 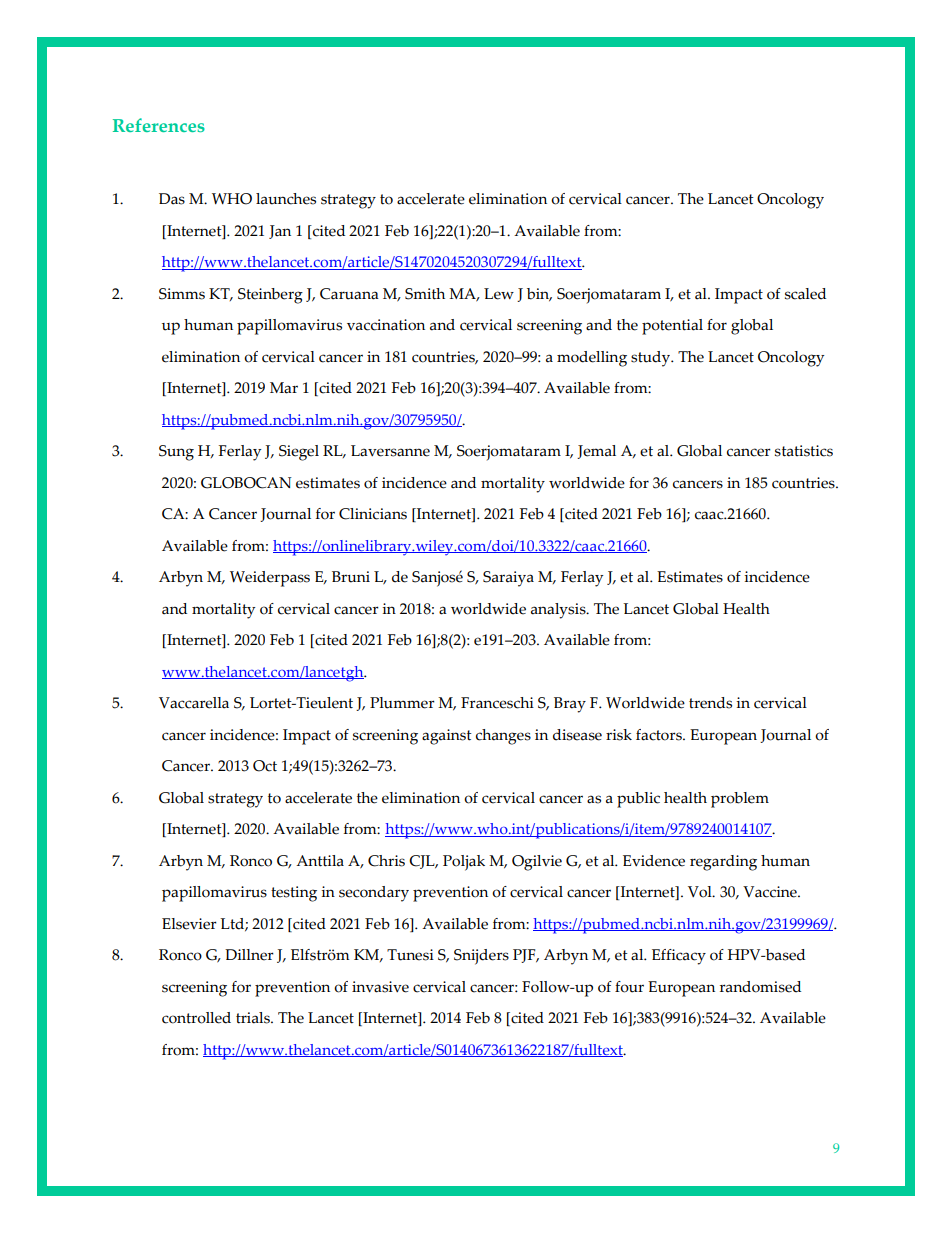 What do you see at coordinates (804, 451) in the page?
I see `statistics` at bounding box center [804, 451].
